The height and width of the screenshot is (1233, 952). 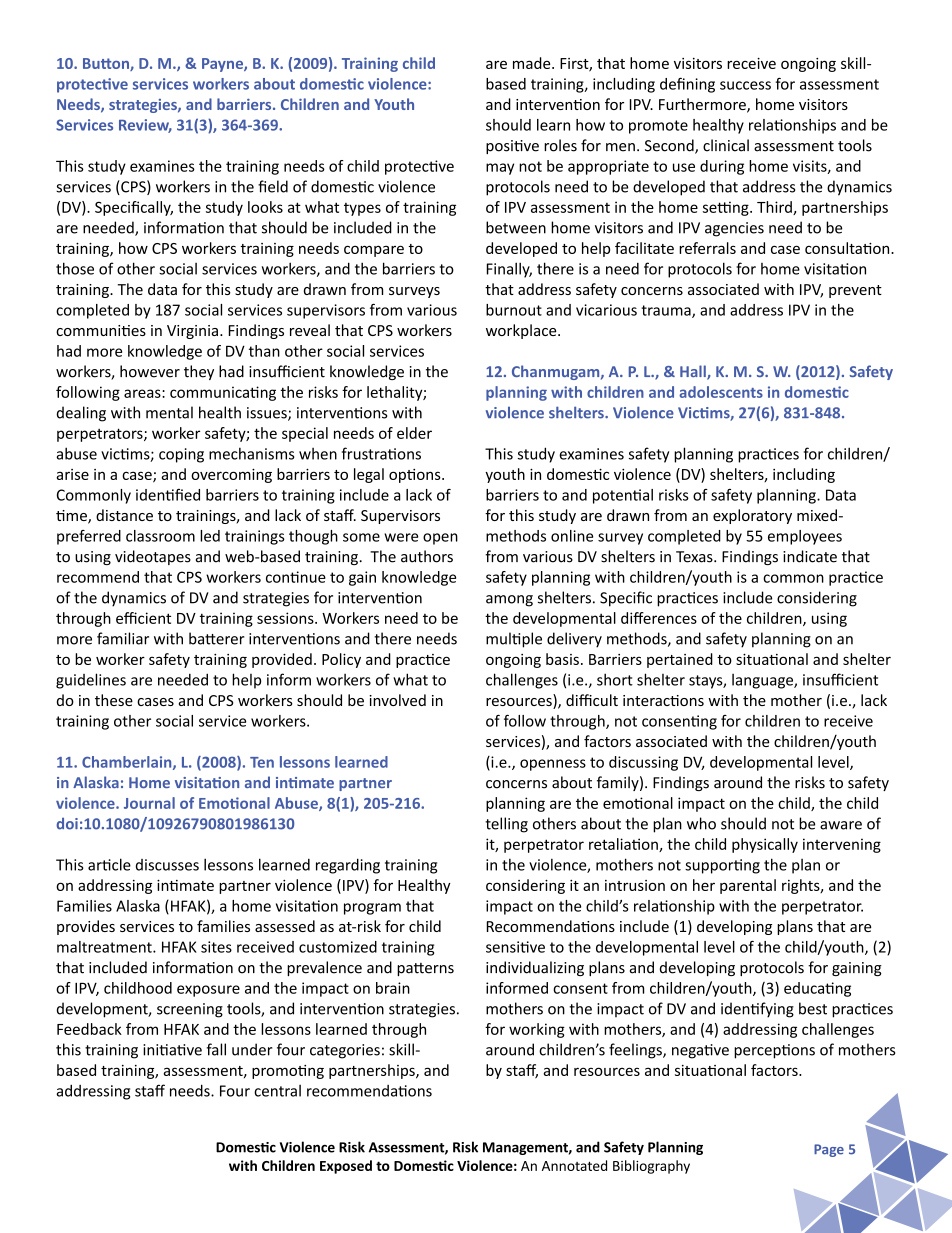 I want to click on elder, so click(x=414, y=433).
